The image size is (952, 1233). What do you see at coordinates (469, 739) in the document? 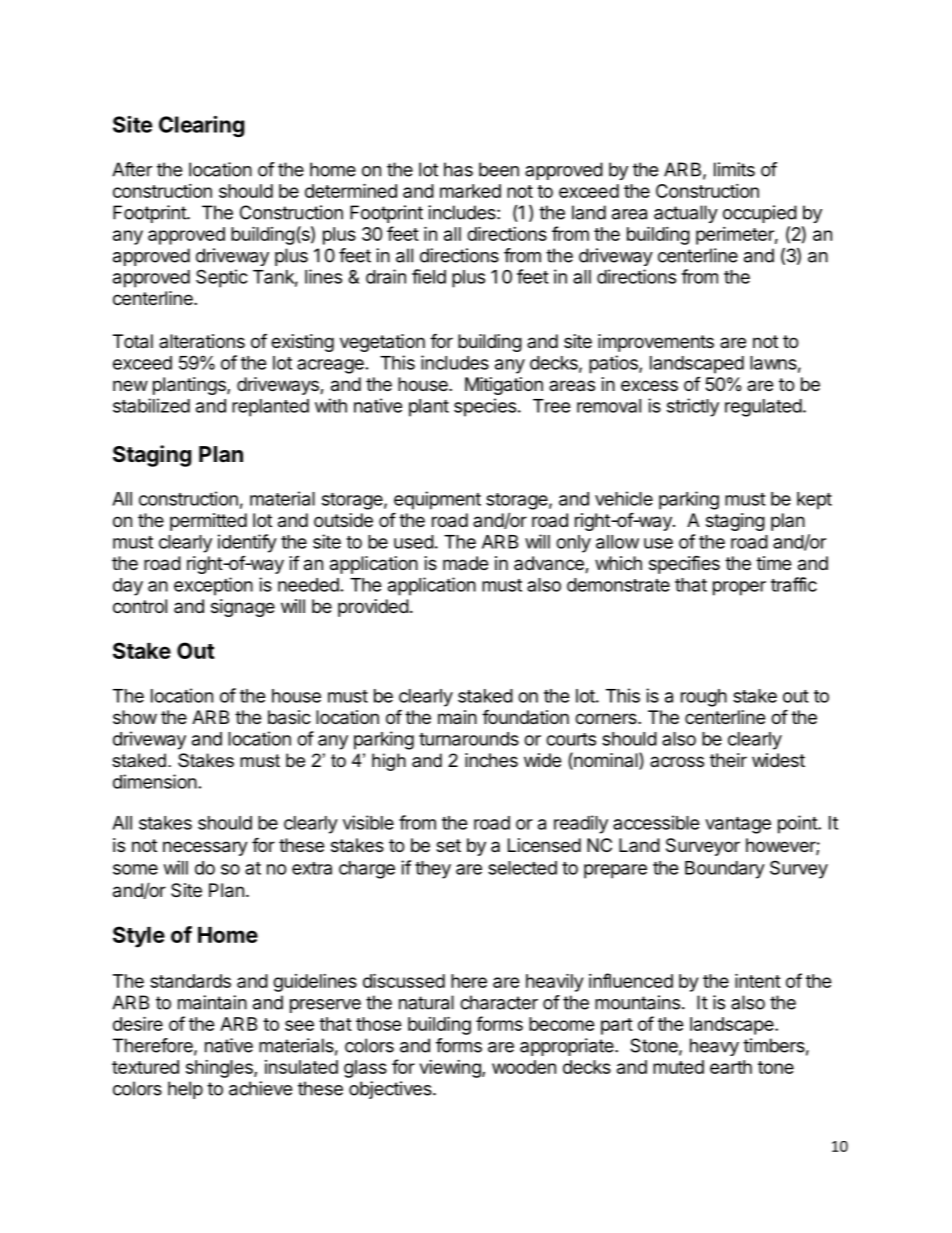
I see `turnarounds` at bounding box center [469, 739].
